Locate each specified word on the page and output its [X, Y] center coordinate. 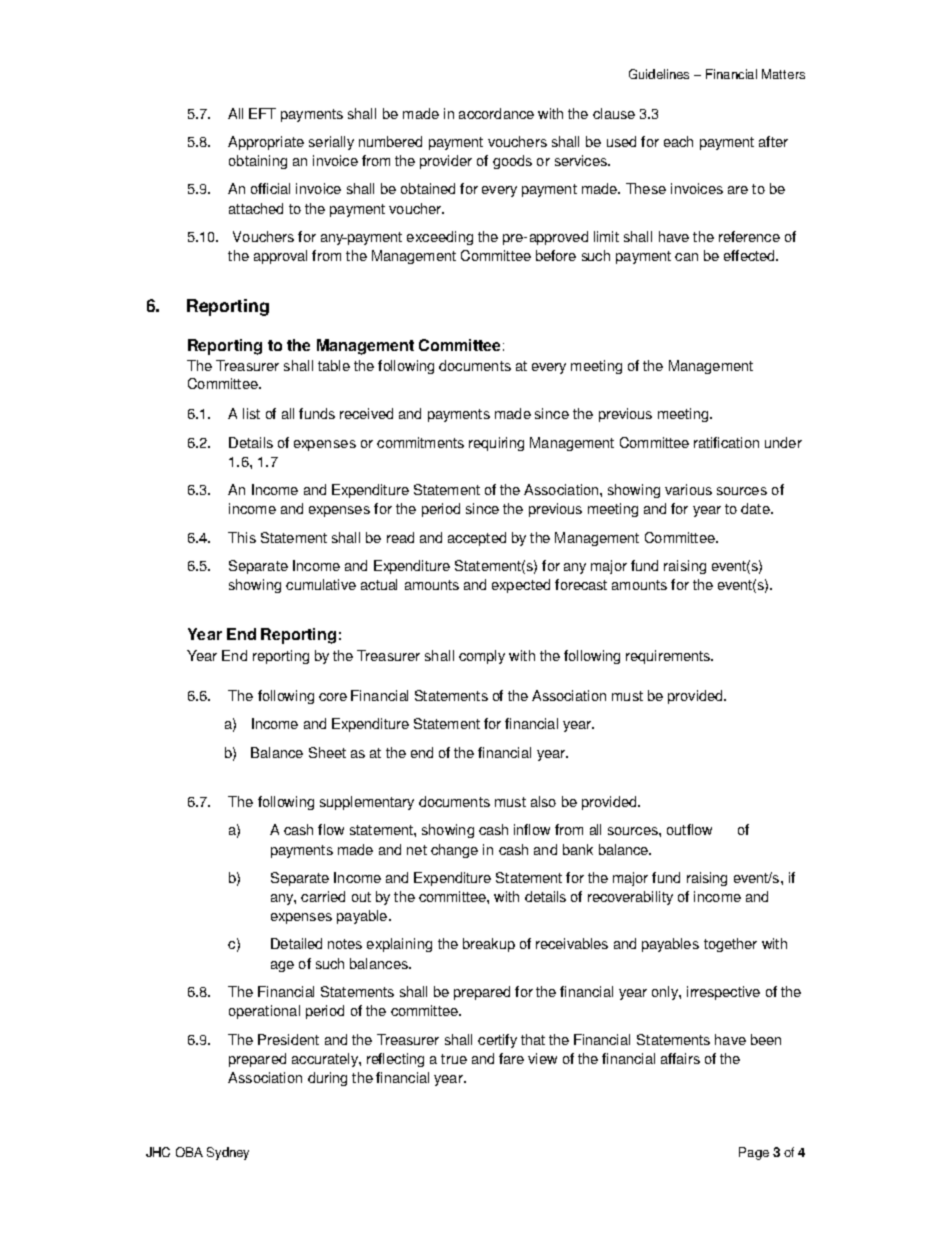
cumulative [321, 584]
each [678, 141]
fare [511, 1058]
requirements [669, 657]
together [730, 945]
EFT [262, 113]
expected [521, 586]
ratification [726, 442]
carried [323, 896]
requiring [496, 444]
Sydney [228, 1153]
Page [754, 1153]
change [454, 851]
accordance [496, 113]
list [251, 413]
